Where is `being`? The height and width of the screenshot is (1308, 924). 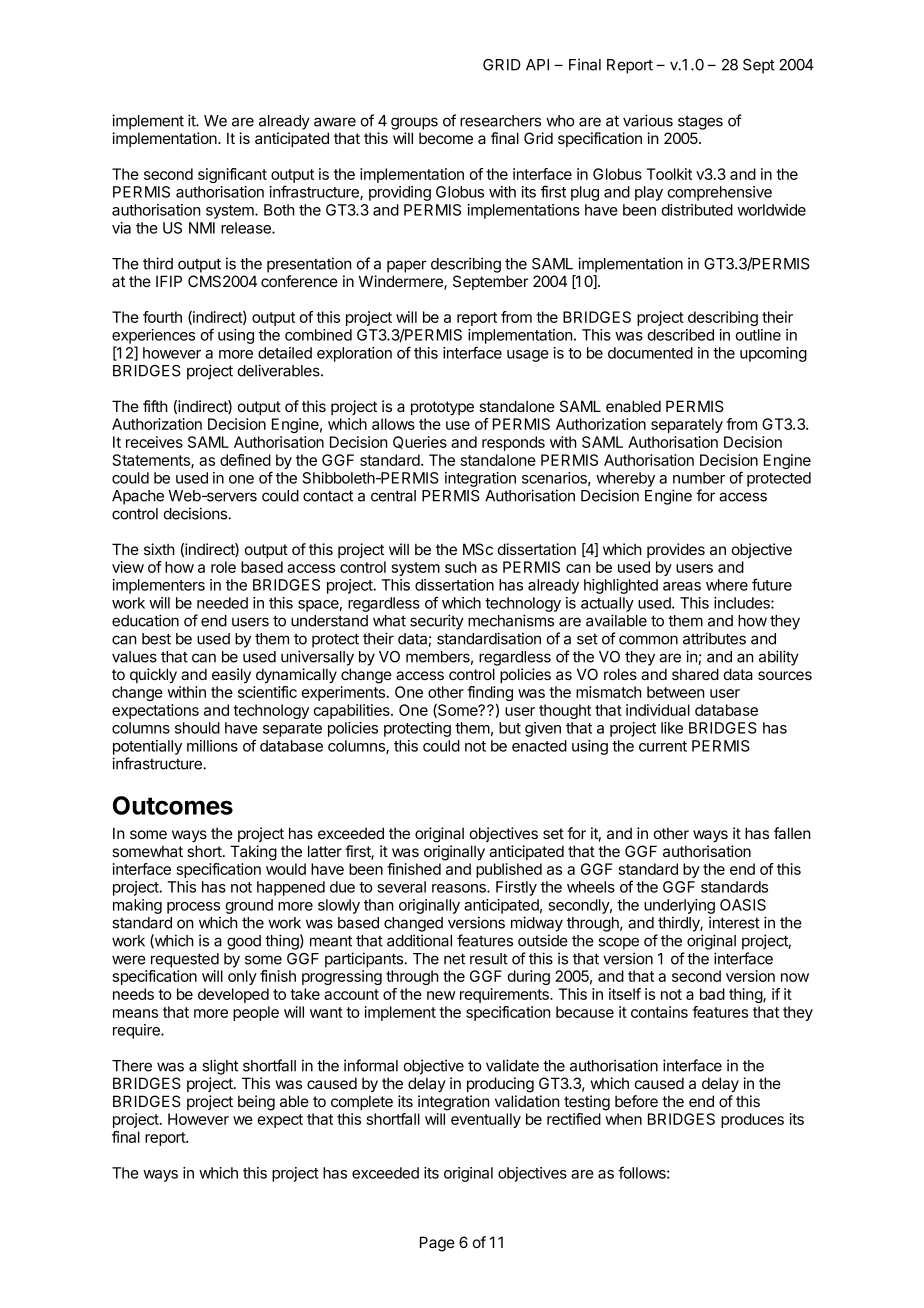 being is located at coordinates (256, 1103).
